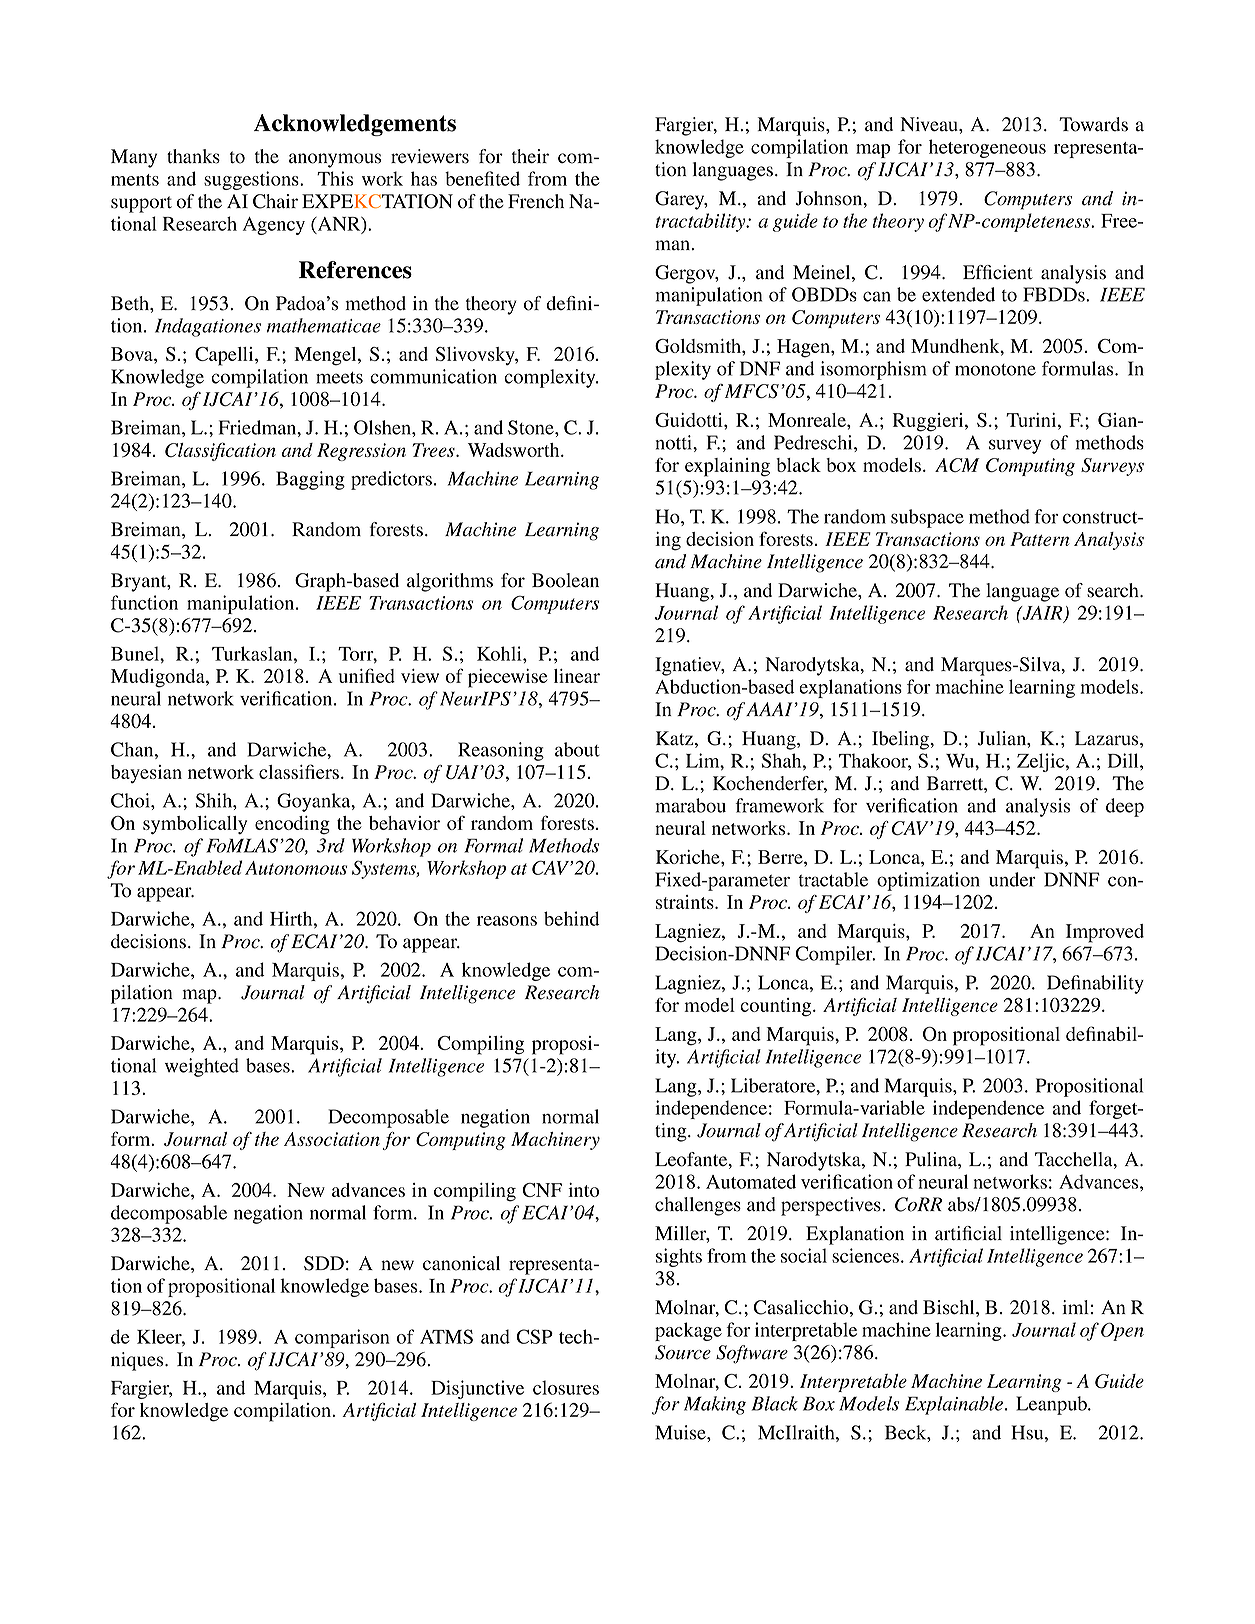 The height and width of the screenshot is (1624, 1255). I want to click on comparison, so click(342, 1338).
